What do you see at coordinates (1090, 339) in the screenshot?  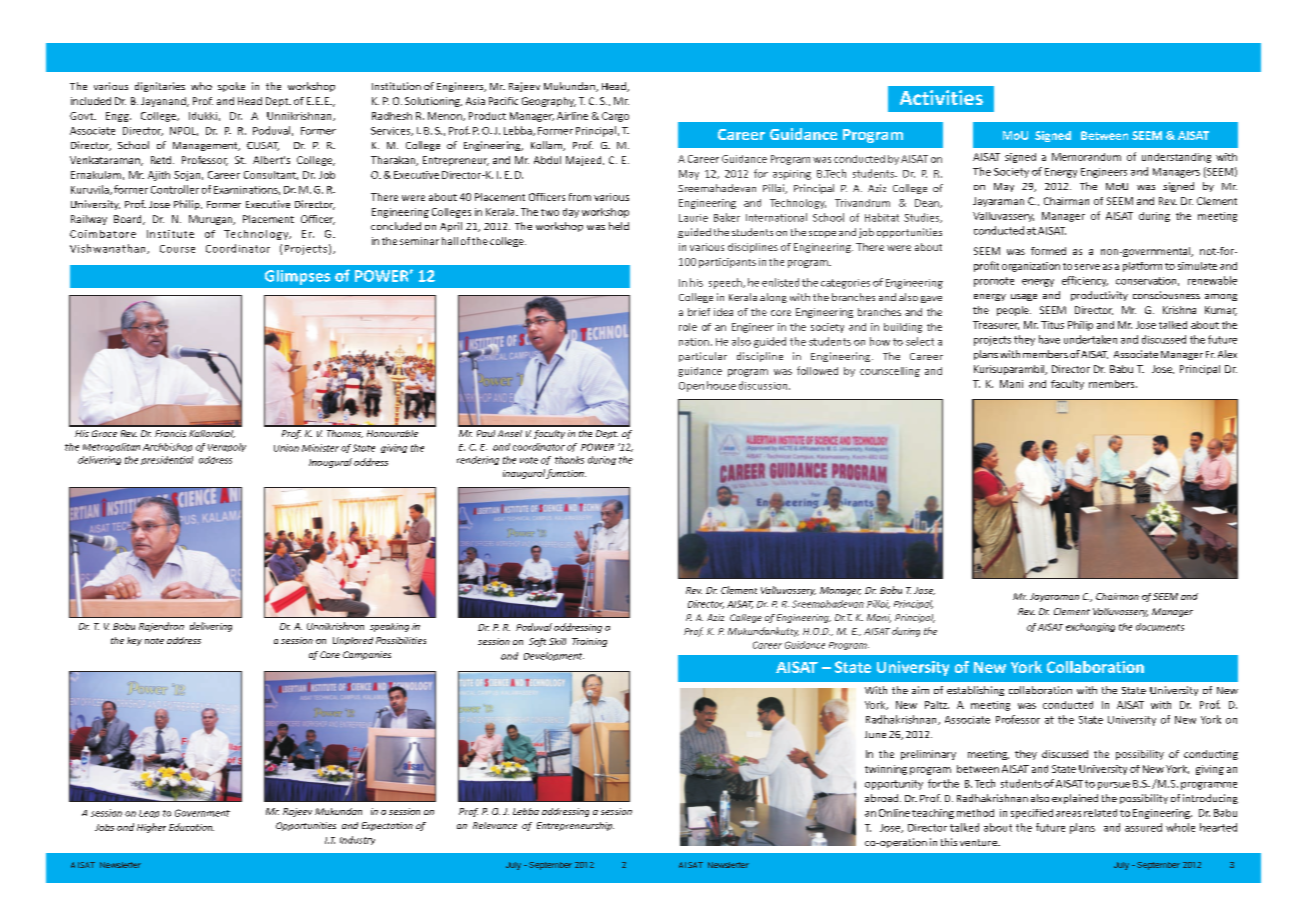 I see `undertaken` at bounding box center [1090, 339].
